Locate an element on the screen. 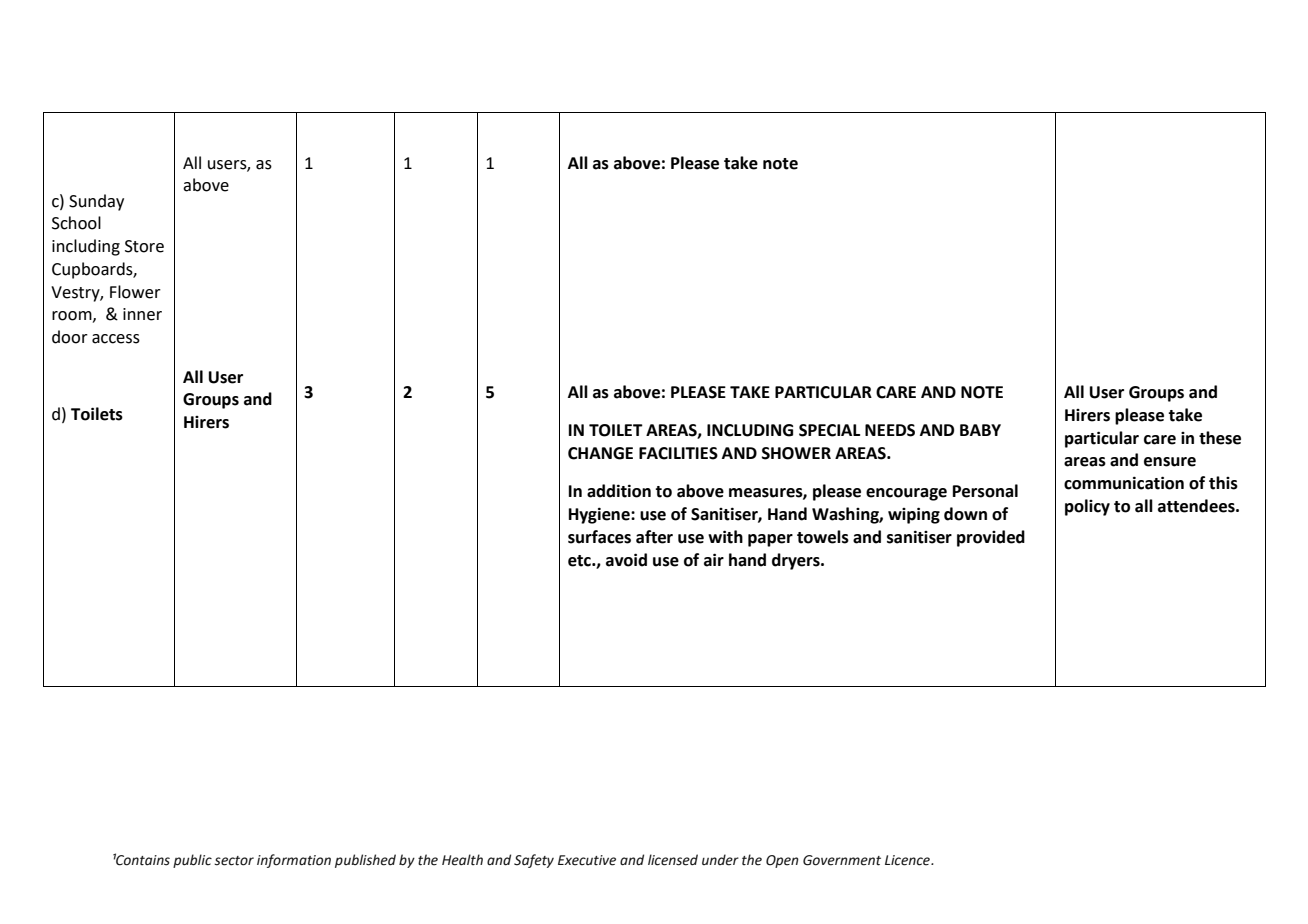 This screenshot has width=1308, height=924. Sunday is located at coordinates (96, 202).
